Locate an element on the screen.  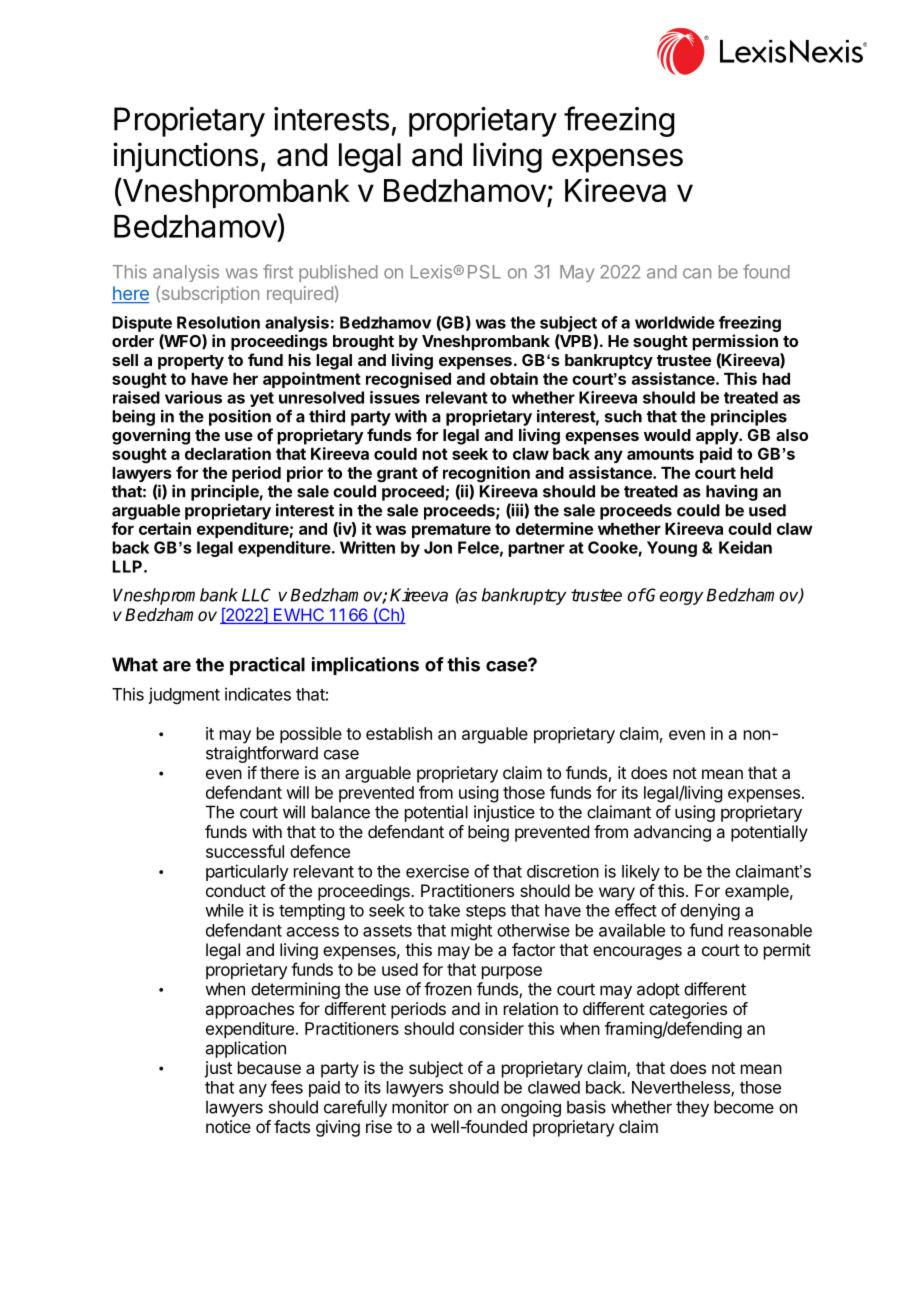
injunctions is located at coordinates (185, 157).
